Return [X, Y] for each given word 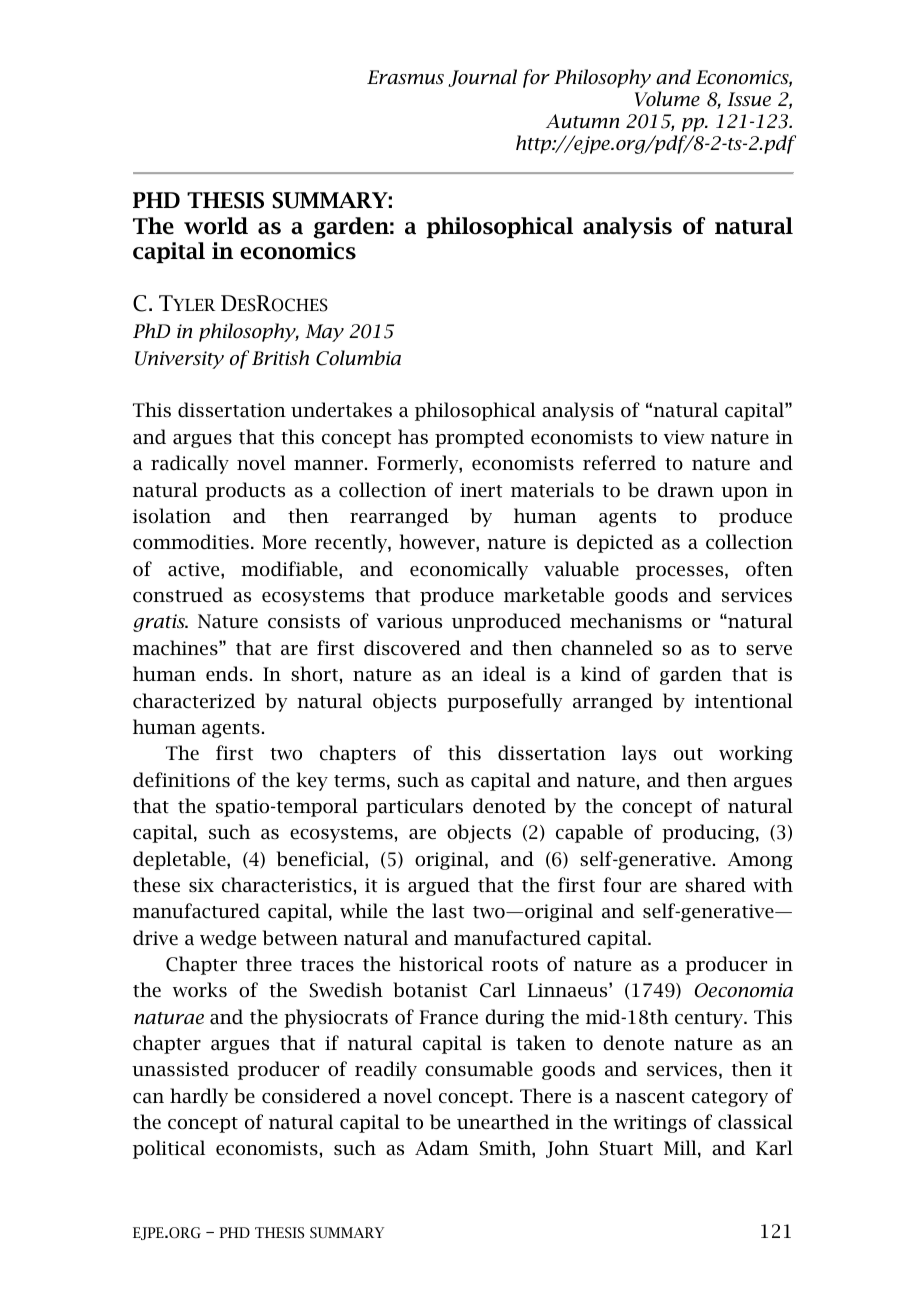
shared [715, 885]
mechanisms [626, 621]
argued [439, 886]
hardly [199, 1097]
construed [178, 595]
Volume [667, 99]
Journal [482, 78]
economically [469, 570]
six [201, 885]
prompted [479, 438]
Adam [442, 1148]
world [216, 226]
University [179, 360]
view [684, 437]
